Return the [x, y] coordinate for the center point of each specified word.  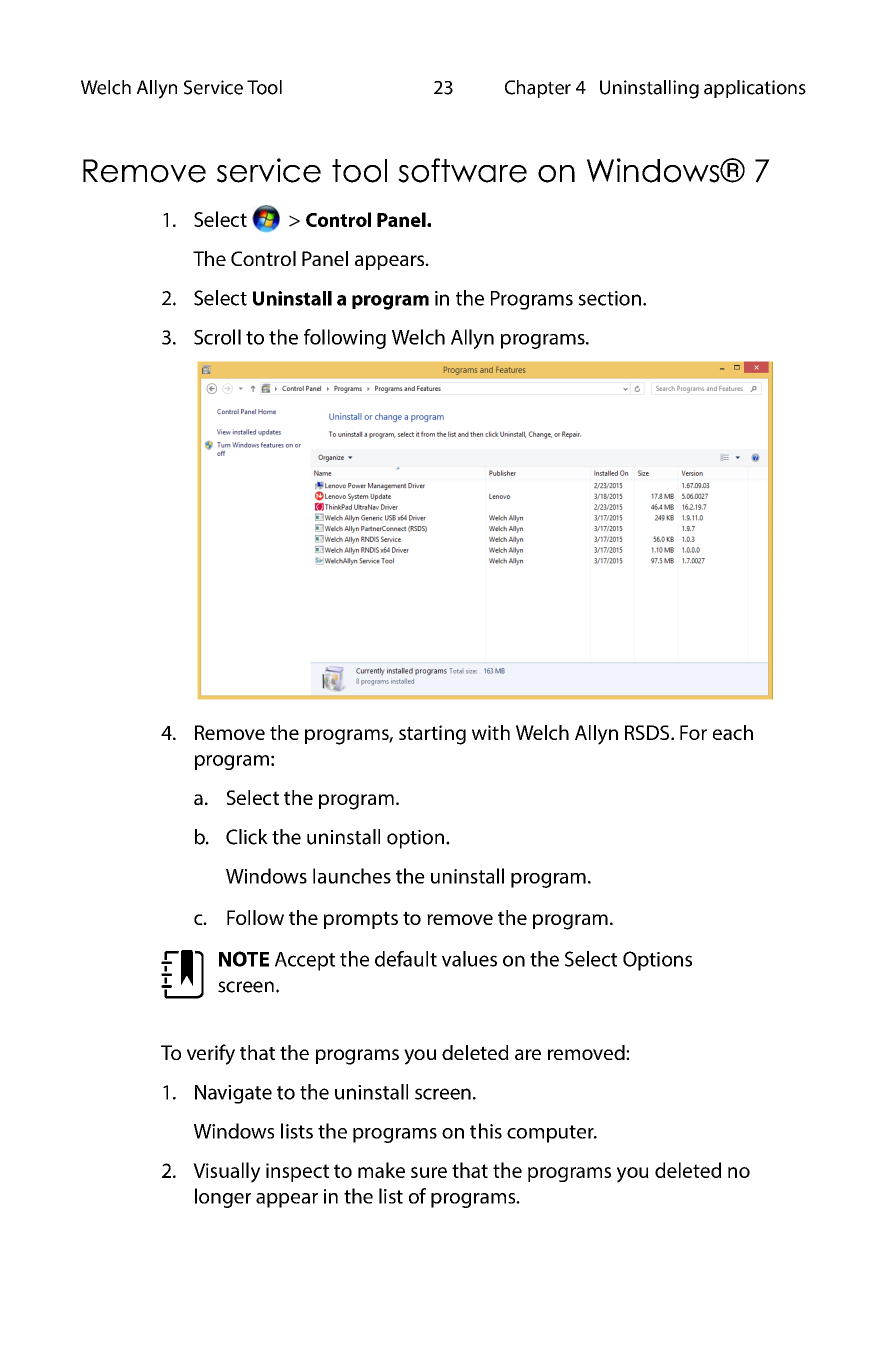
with [491, 732]
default [406, 959]
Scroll [217, 337]
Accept [305, 961]
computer [551, 1134]
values [469, 959]
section [609, 298]
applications [755, 89]
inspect [297, 1172]
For [693, 732]
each [733, 732]
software [462, 170]
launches [352, 876]
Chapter [538, 89]
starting [432, 735]
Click [247, 837]
